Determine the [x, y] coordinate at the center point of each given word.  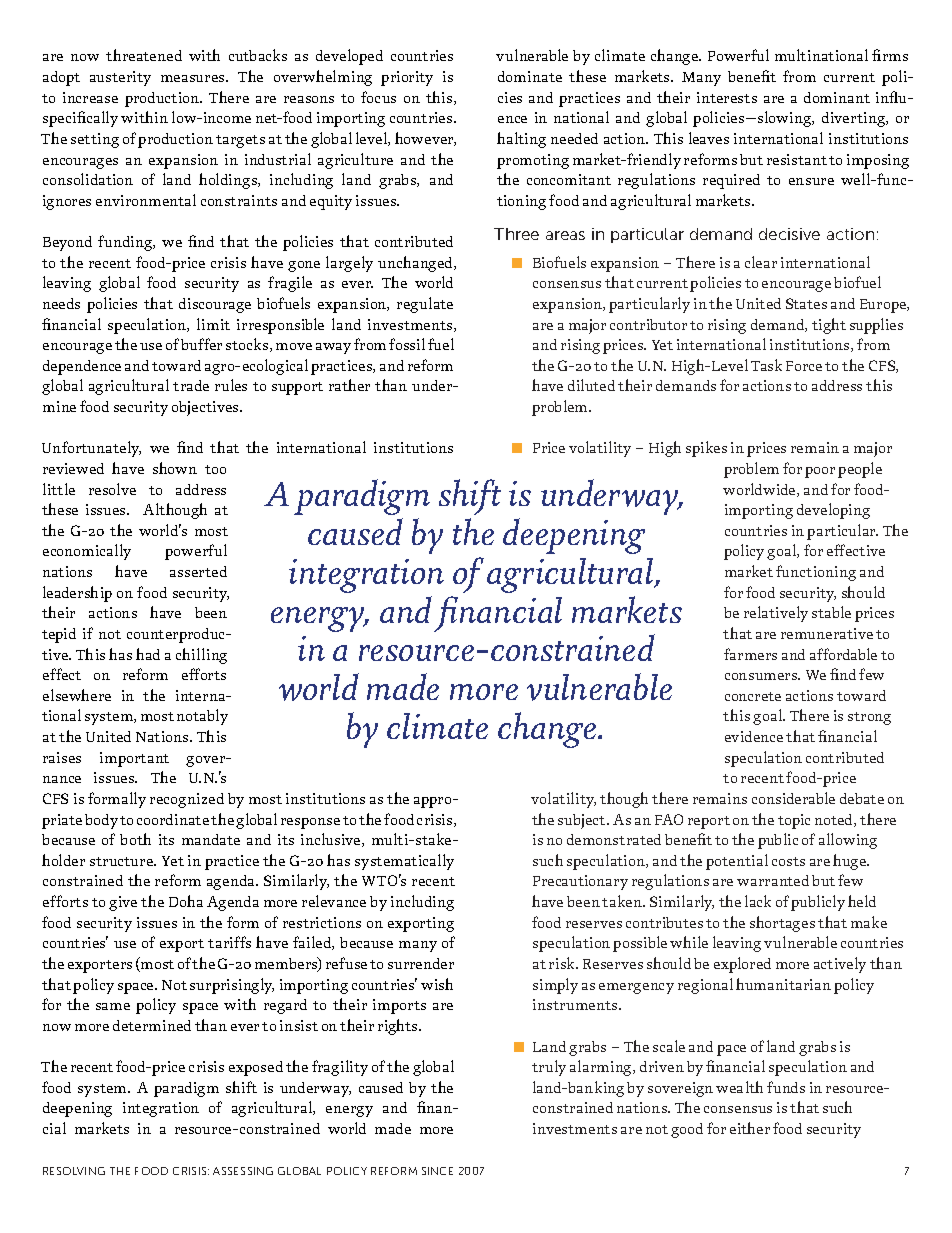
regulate [425, 305]
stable [831, 612]
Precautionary [580, 882]
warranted [773, 880]
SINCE [437, 1171]
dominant [837, 97]
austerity [120, 78]
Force [804, 366]
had [148, 654]
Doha [186, 901]
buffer [201, 344]
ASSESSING [243, 1171]
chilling [201, 656]
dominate [530, 76]
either [750, 1128]
